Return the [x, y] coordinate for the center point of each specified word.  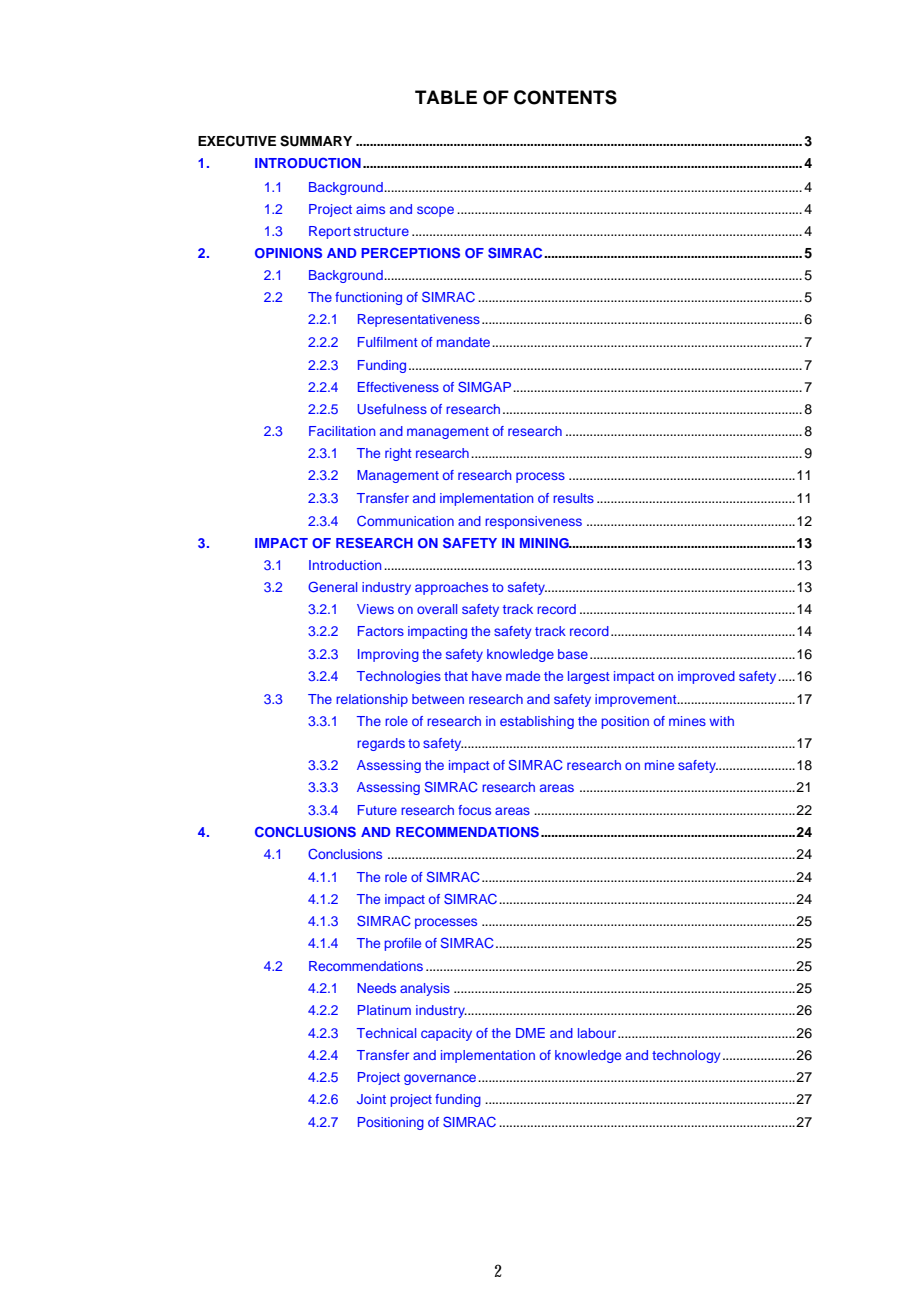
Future [377, 810]
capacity [446, 1034]
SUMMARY [316, 141]
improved [706, 677]
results [573, 498]
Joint [371, 1099]
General [332, 586]
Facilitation [342, 431]
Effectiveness [398, 387]
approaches [451, 588]
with [721, 721]
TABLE [446, 97]
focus [474, 810]
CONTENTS [565, 97]
